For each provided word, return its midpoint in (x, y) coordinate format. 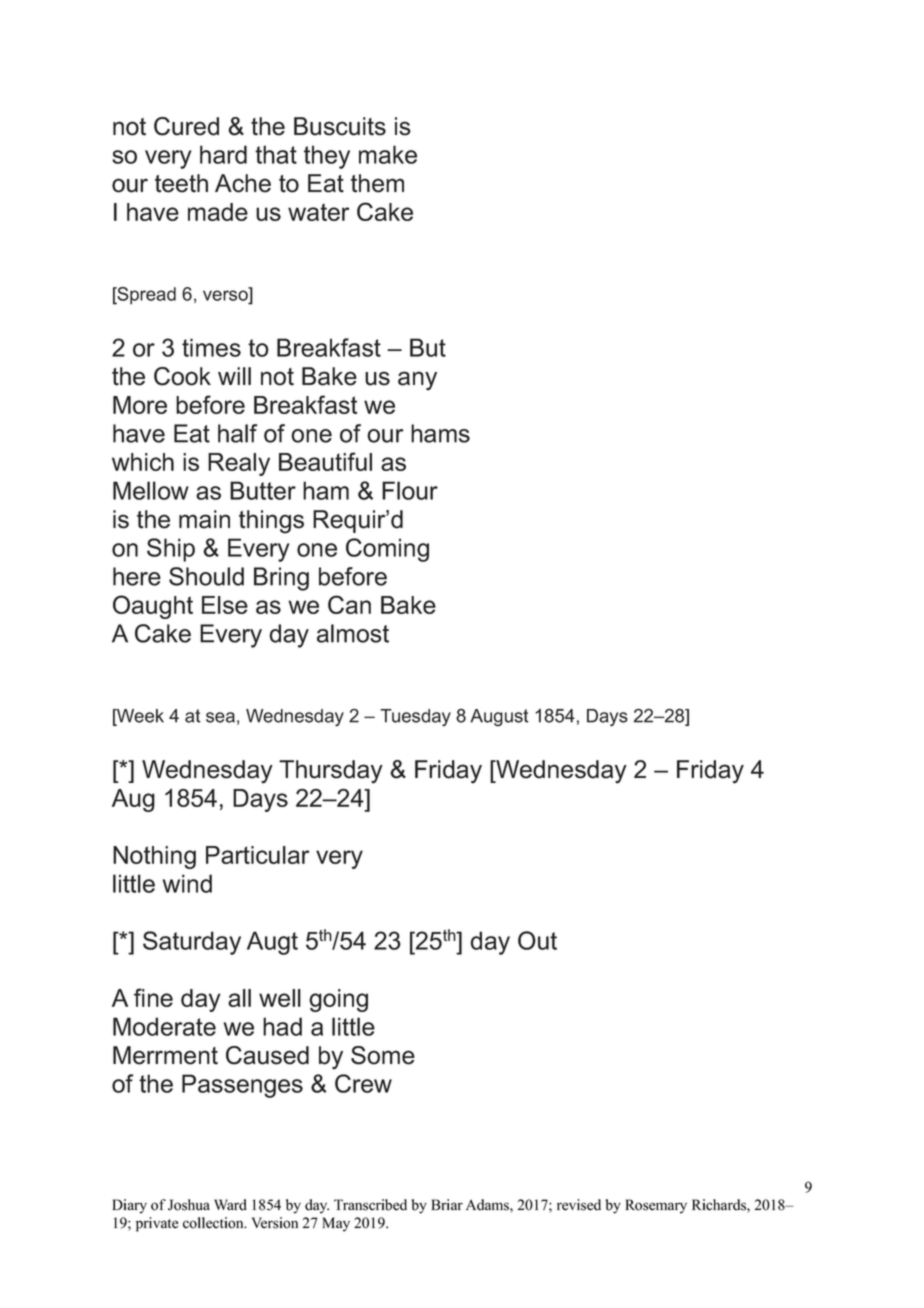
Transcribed (370, 1205)
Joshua (189, 1205)
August (499, 718)
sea (220, 717)
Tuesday (415, 717)
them (377, 183)
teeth (181, 183)
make (388, 154)
